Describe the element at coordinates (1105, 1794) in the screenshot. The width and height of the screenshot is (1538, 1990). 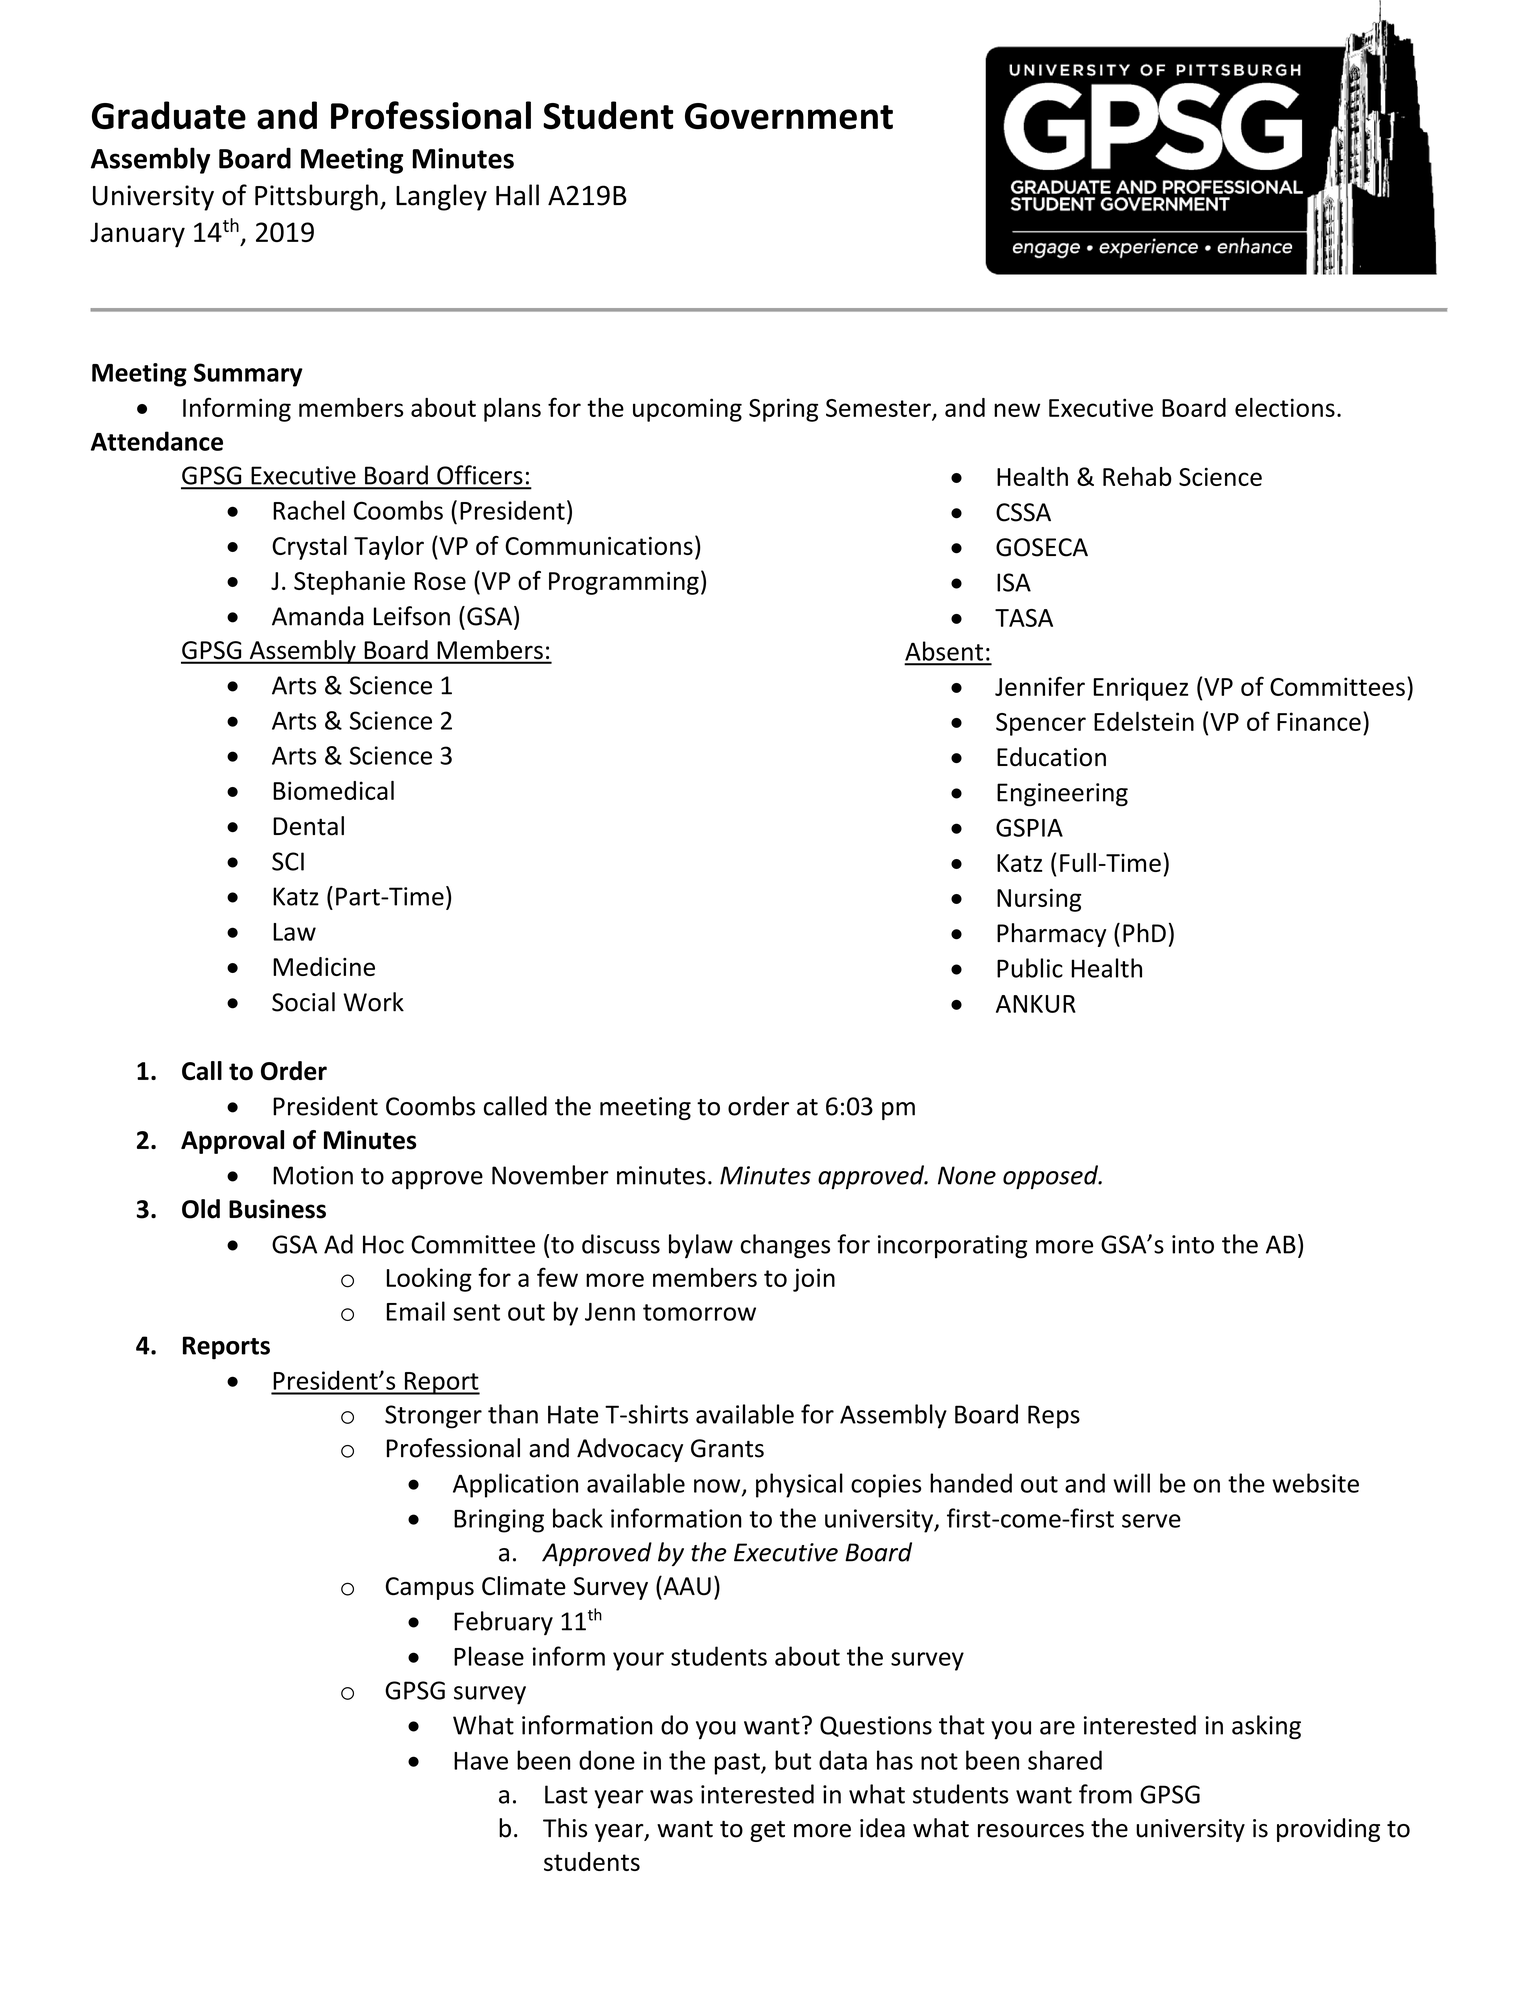
I see `from` at that location.
